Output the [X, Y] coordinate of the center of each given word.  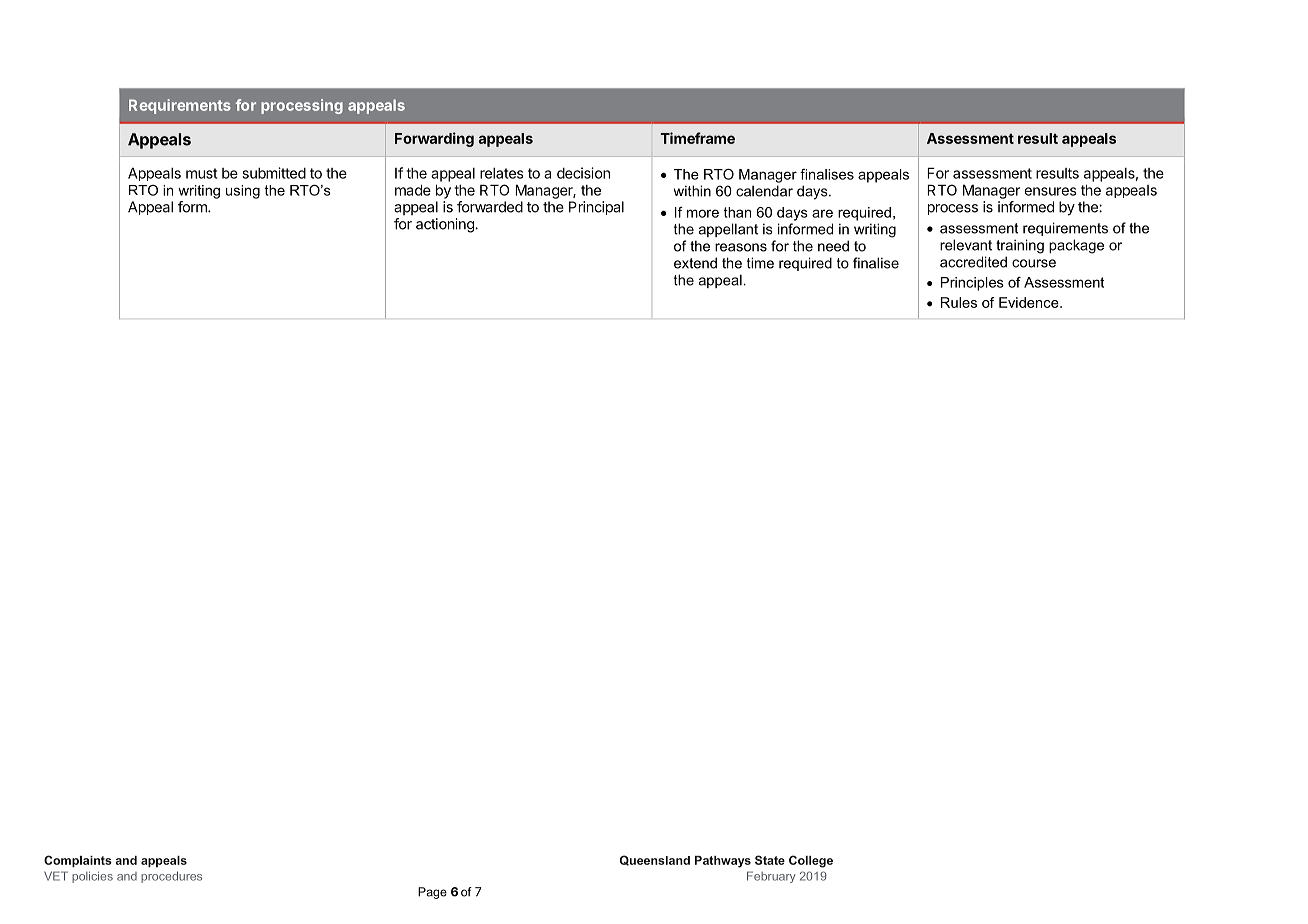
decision [583, 173]
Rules [959, 302]
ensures [1050, 191]
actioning [446, 225]
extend [695, 263]
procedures [171, 877]
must [202, 173]
